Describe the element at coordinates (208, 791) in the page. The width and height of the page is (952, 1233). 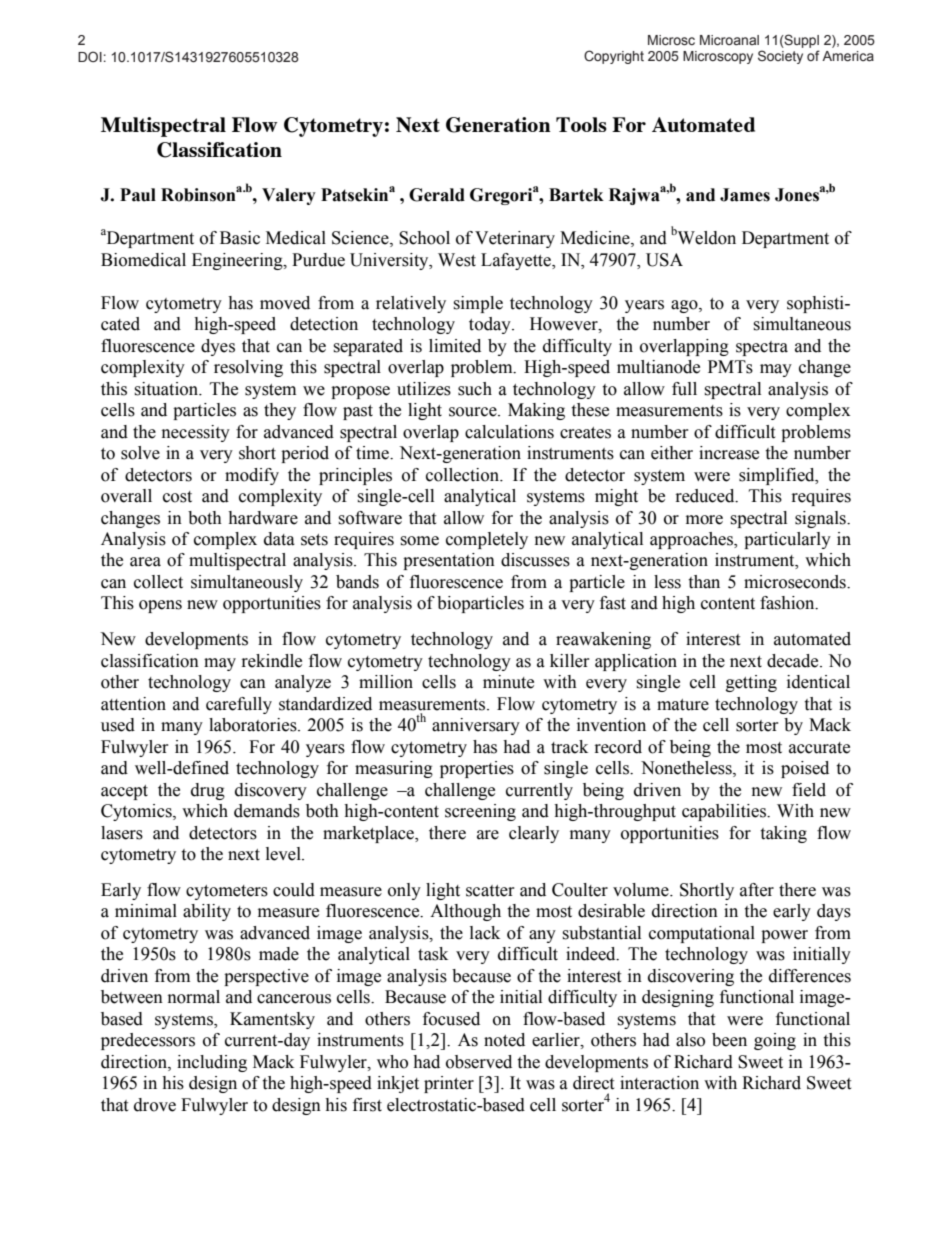
I see `drug` at that location.
